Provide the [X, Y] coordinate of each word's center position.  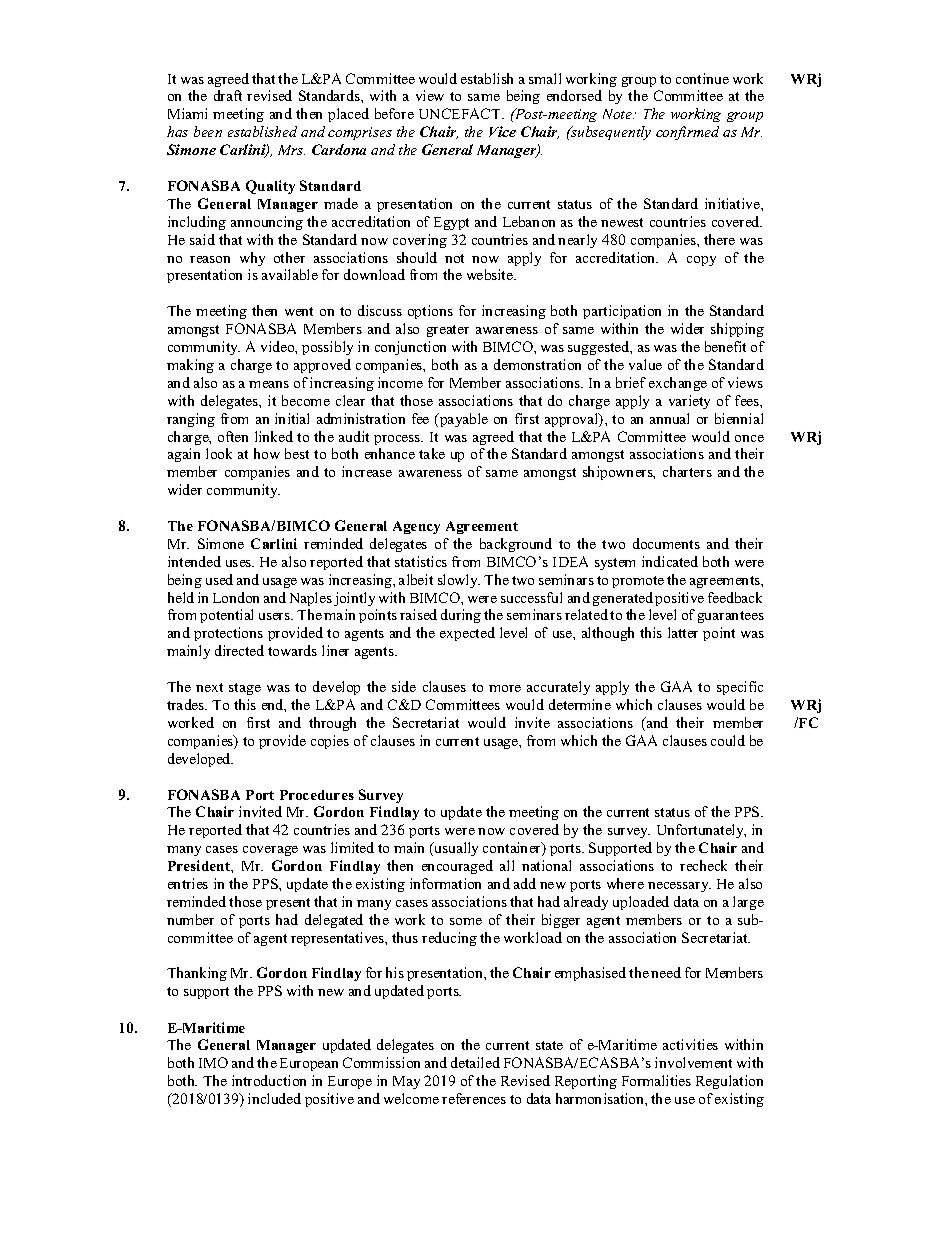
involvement [693, 1062]
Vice [502, 131]
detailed [475, 1062]
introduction [269, 1080]
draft [228, 95]
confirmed [687, 133]
